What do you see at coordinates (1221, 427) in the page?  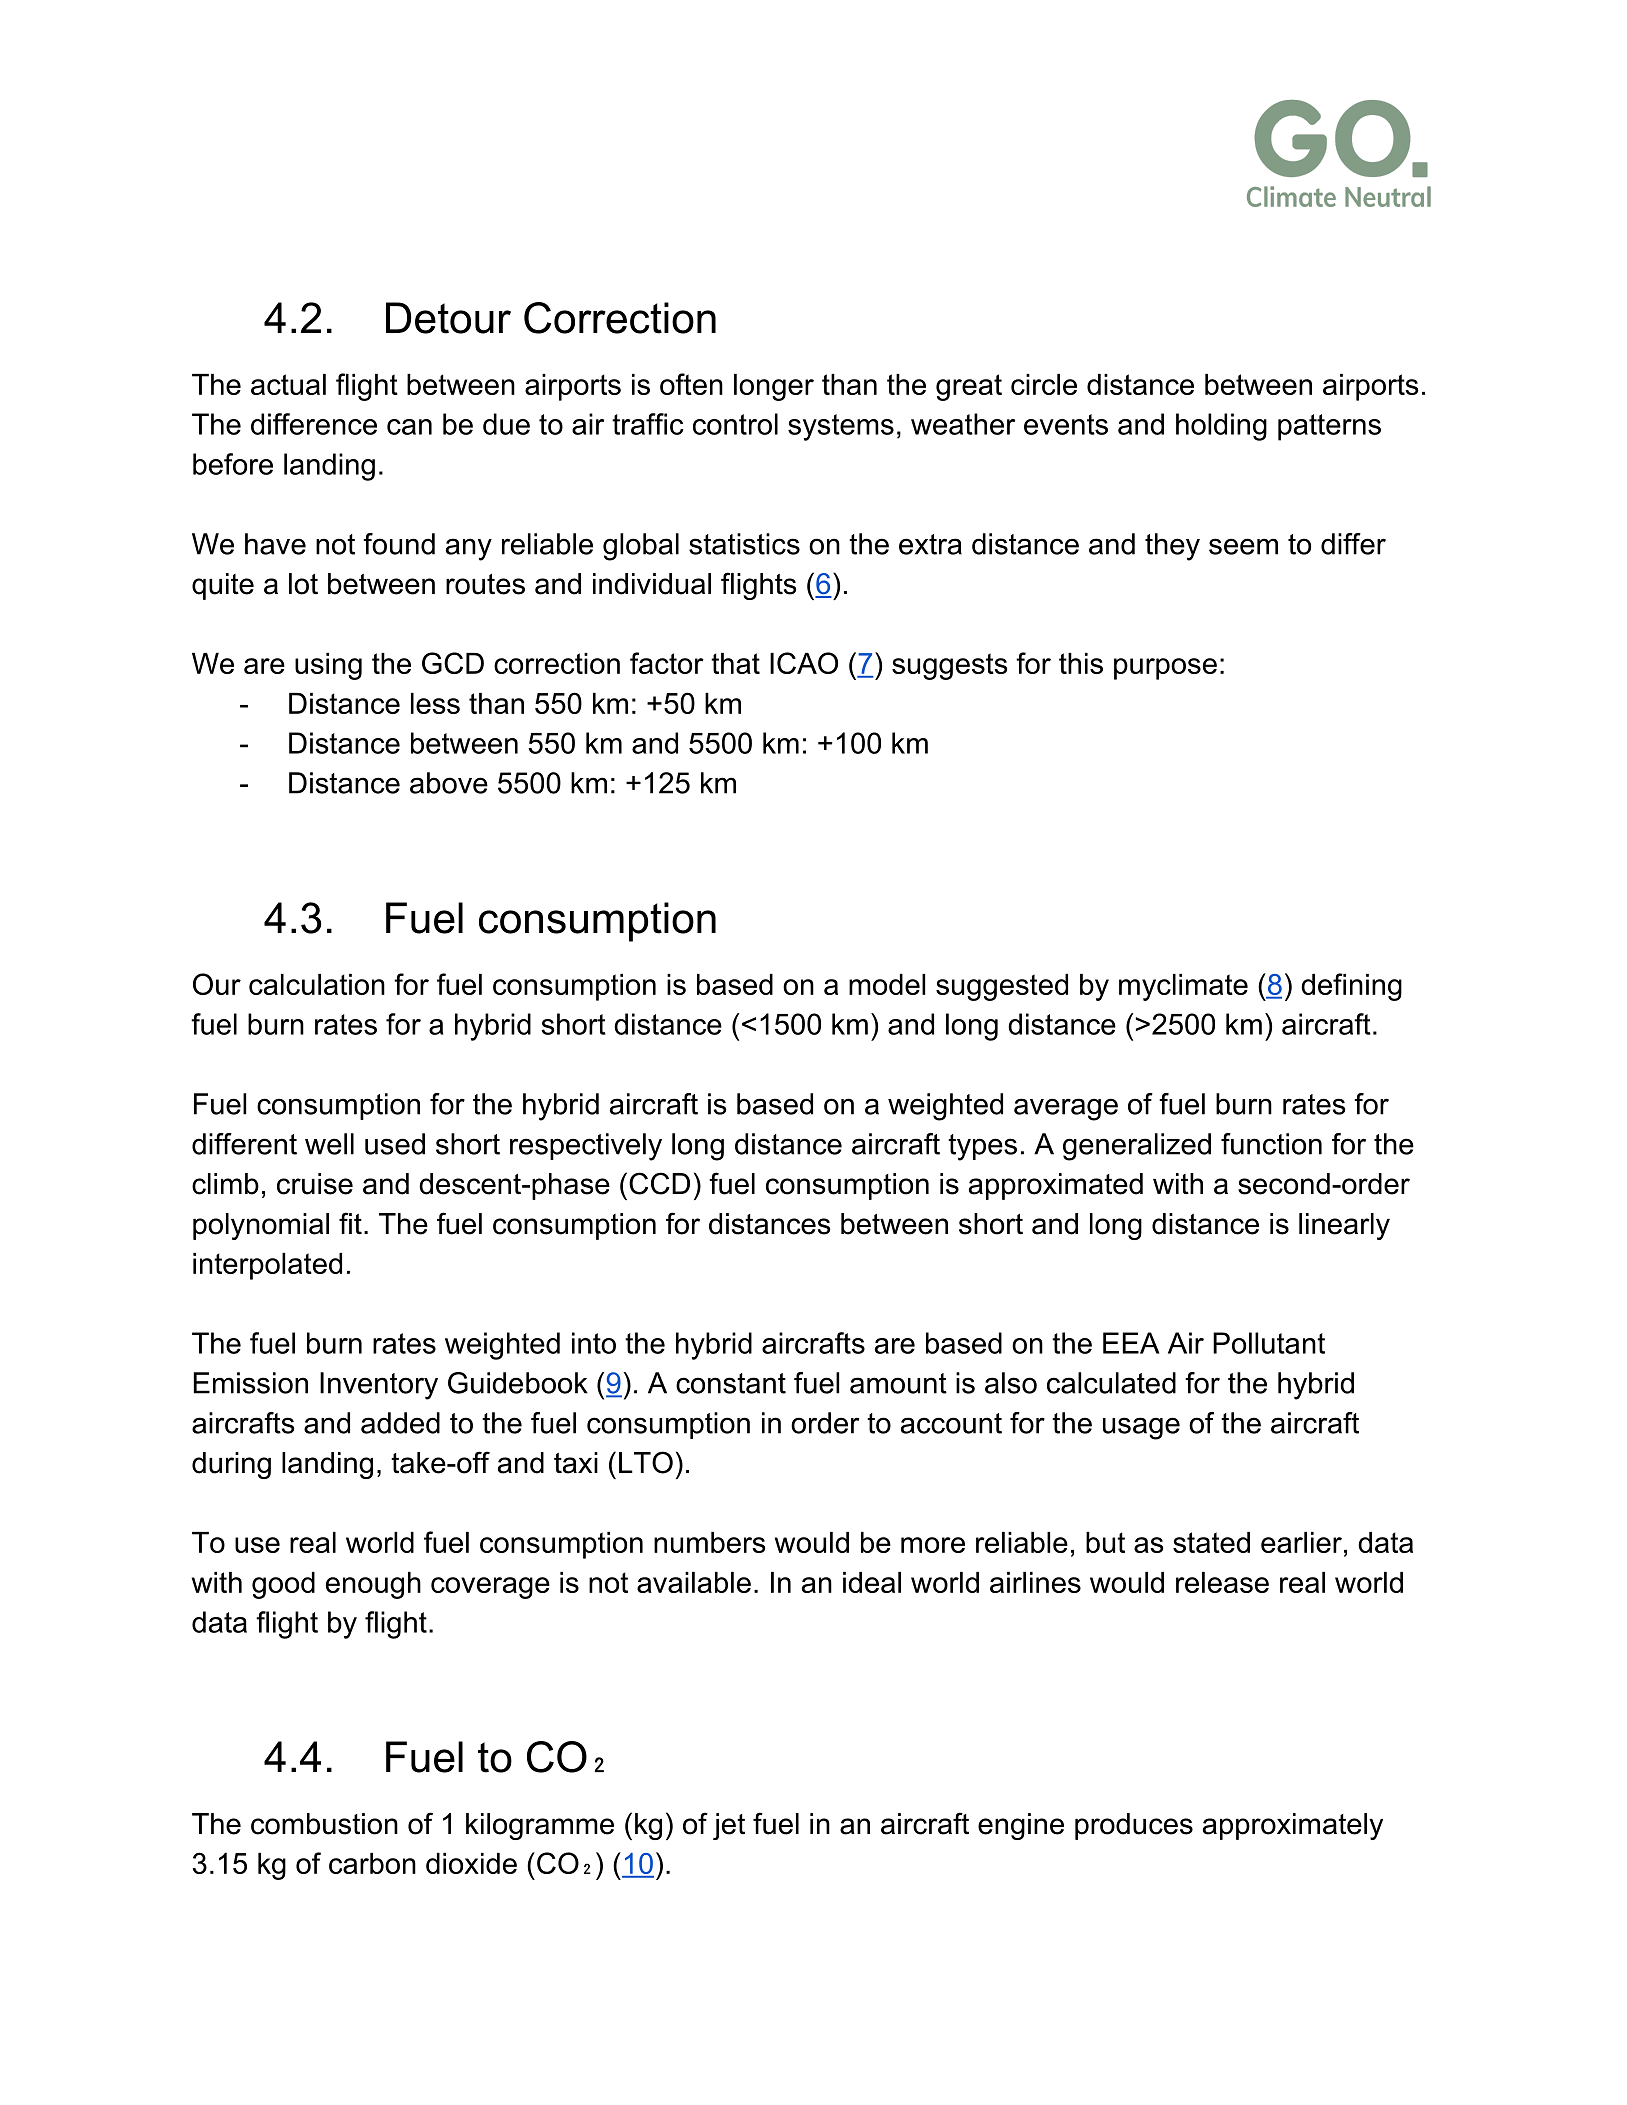 I see `holding` at bounding box center [1221, 427].
